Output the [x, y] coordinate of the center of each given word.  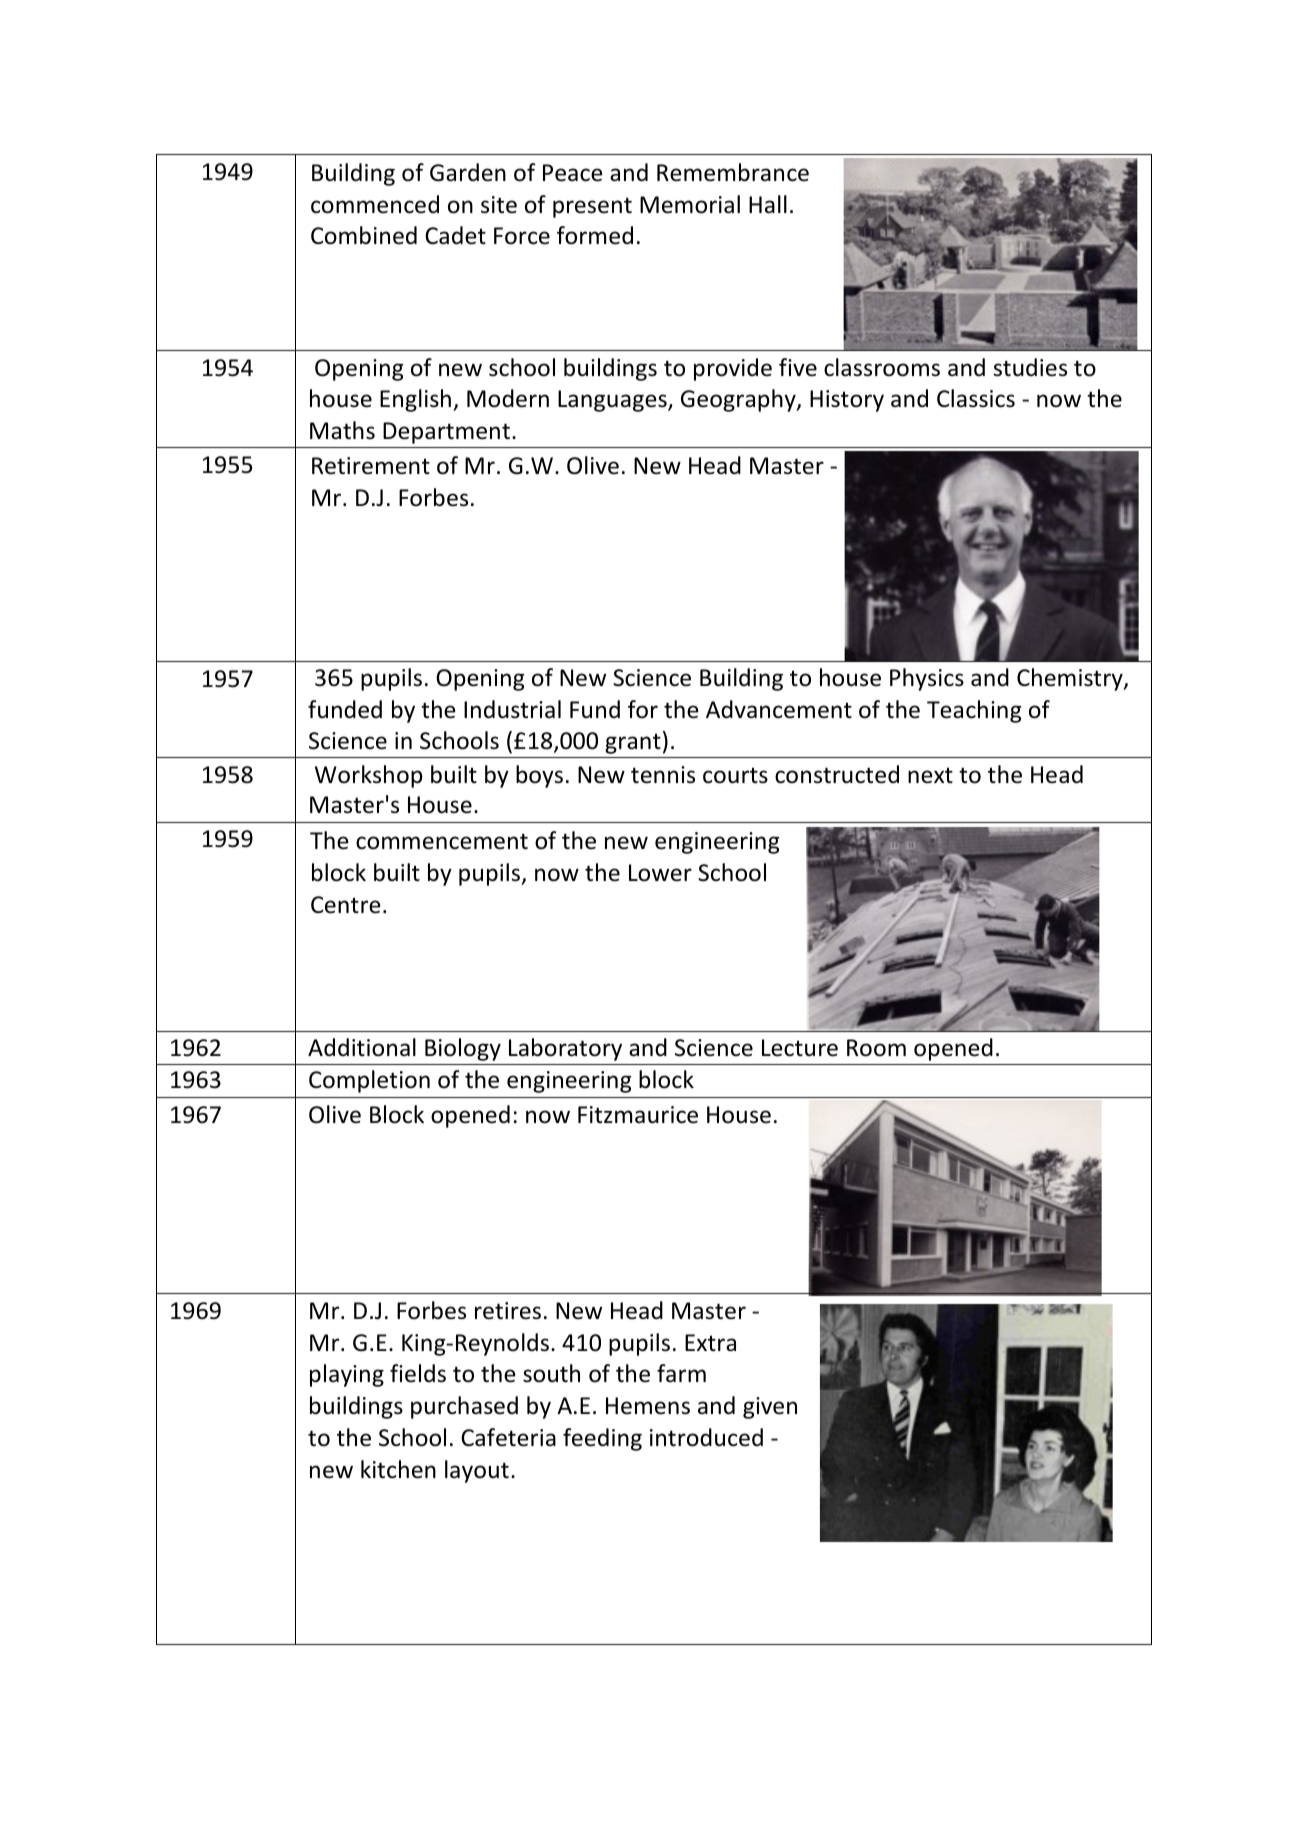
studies [1030, 367]
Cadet [455, 235]
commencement [442, 841]
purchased [464, 1407]
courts [735, 776]
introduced [706, 1437]
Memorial [690, 204]
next [930, 776]
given [770, 1408]
